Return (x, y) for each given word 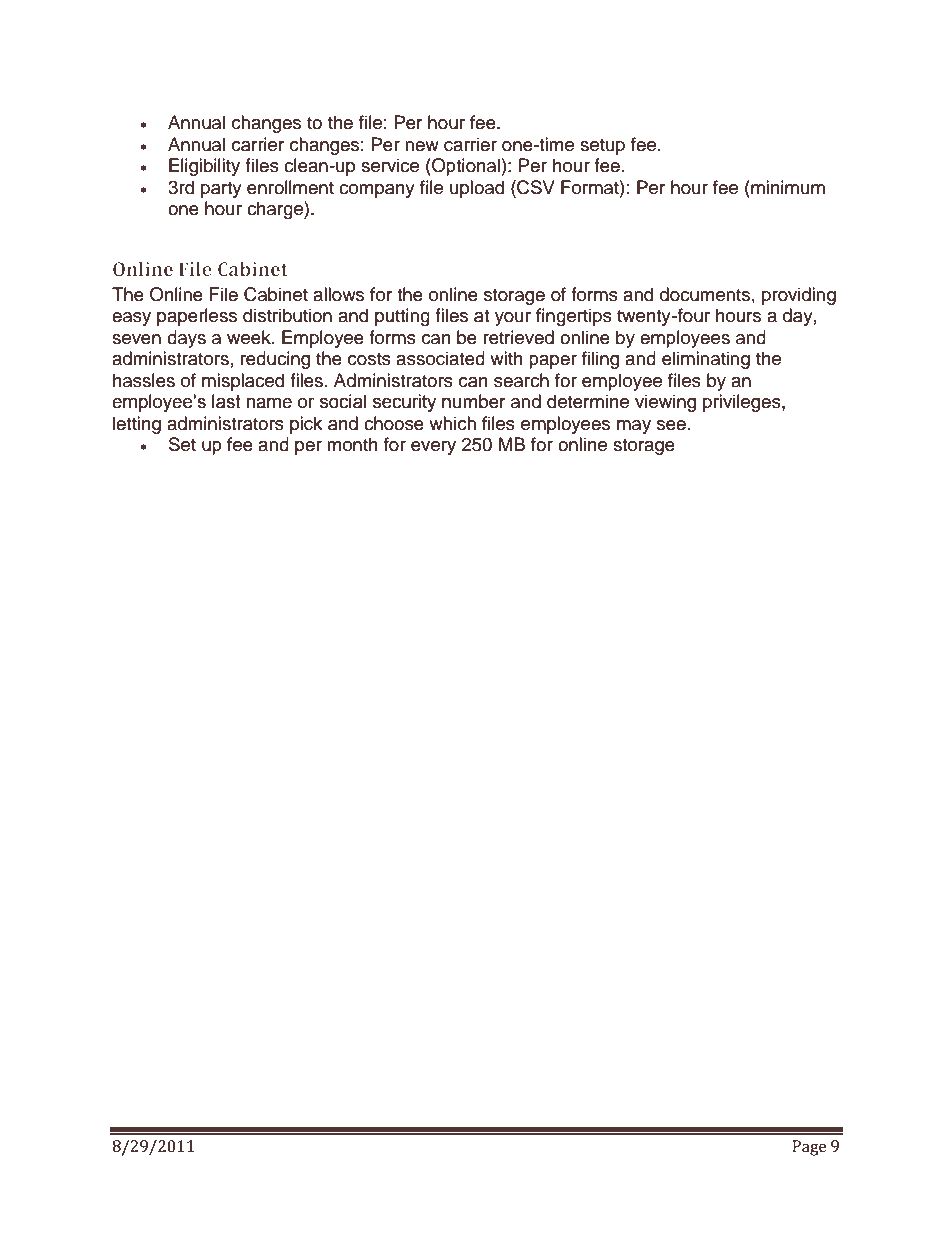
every (433, 448)
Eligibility (204, 167)
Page (809, 1148)
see (671, 425)
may (634, 427)
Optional (466, 167)
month (352, 444)
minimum (787, 187)
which (452, 423)
